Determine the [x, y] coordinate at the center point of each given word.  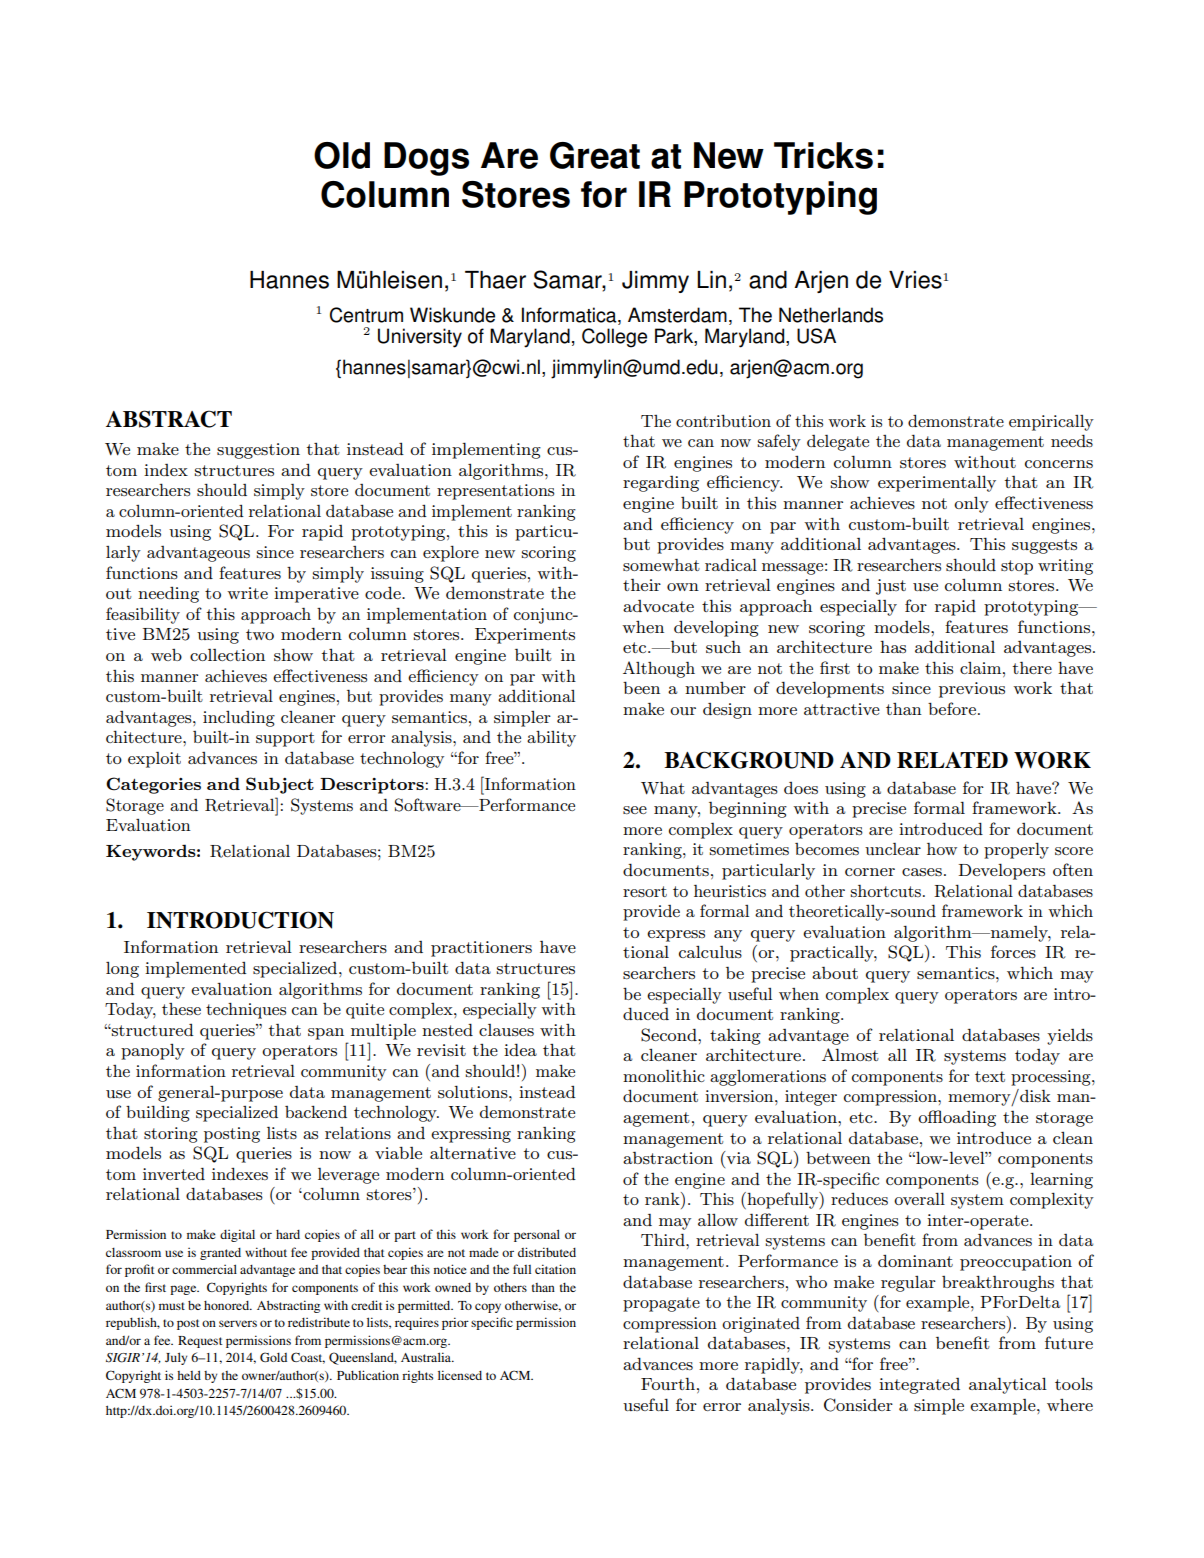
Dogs [426, 159]
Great [595, 155]
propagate [661, 1304]
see [635, 810]
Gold [273, 1357]
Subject [280, 785]
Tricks [823, 155]
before [952, 708]
